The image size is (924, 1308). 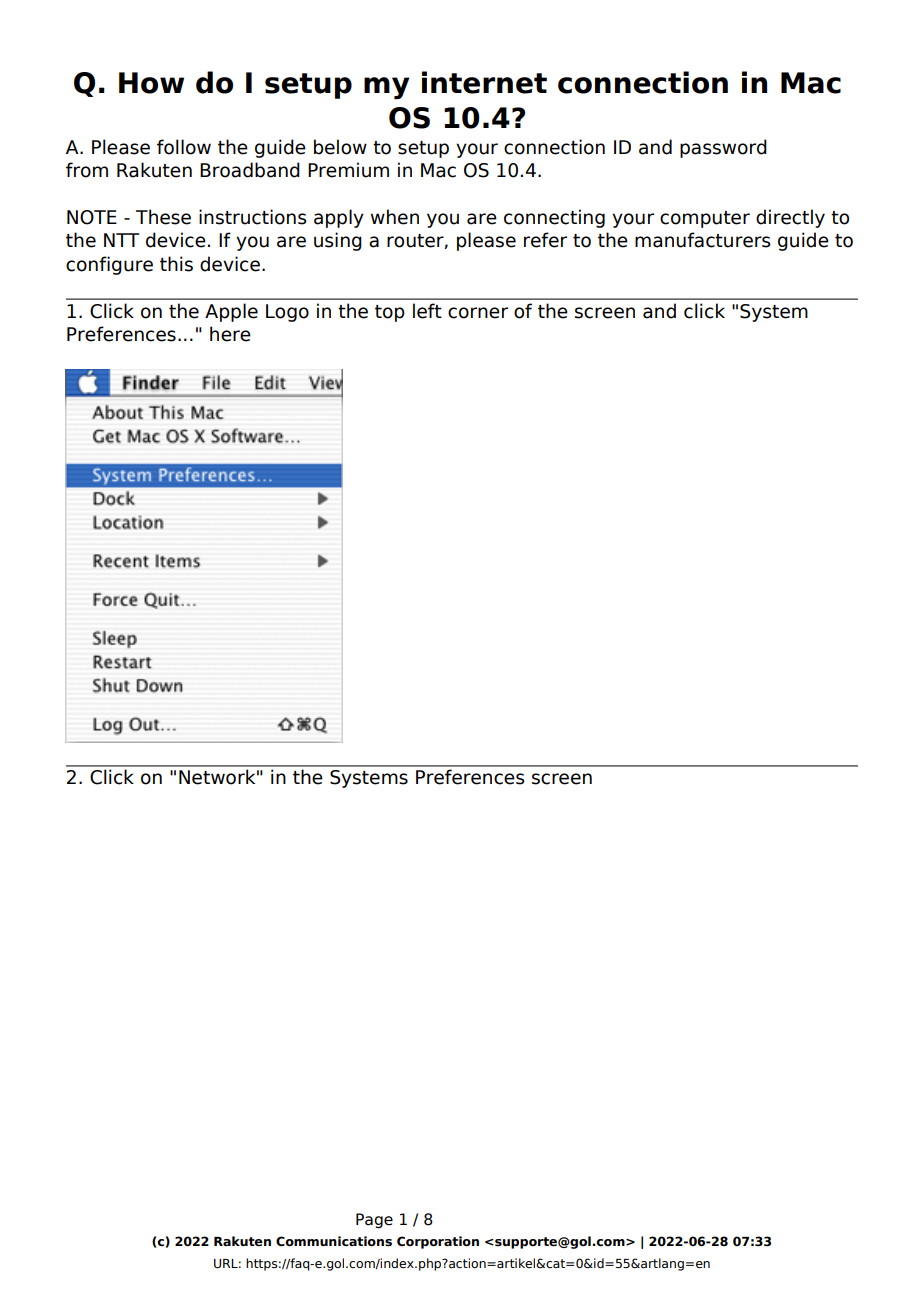 What do you see at coordinates (231, 312) in the document?
I see `Apple` at bounding box center [231, 312].
